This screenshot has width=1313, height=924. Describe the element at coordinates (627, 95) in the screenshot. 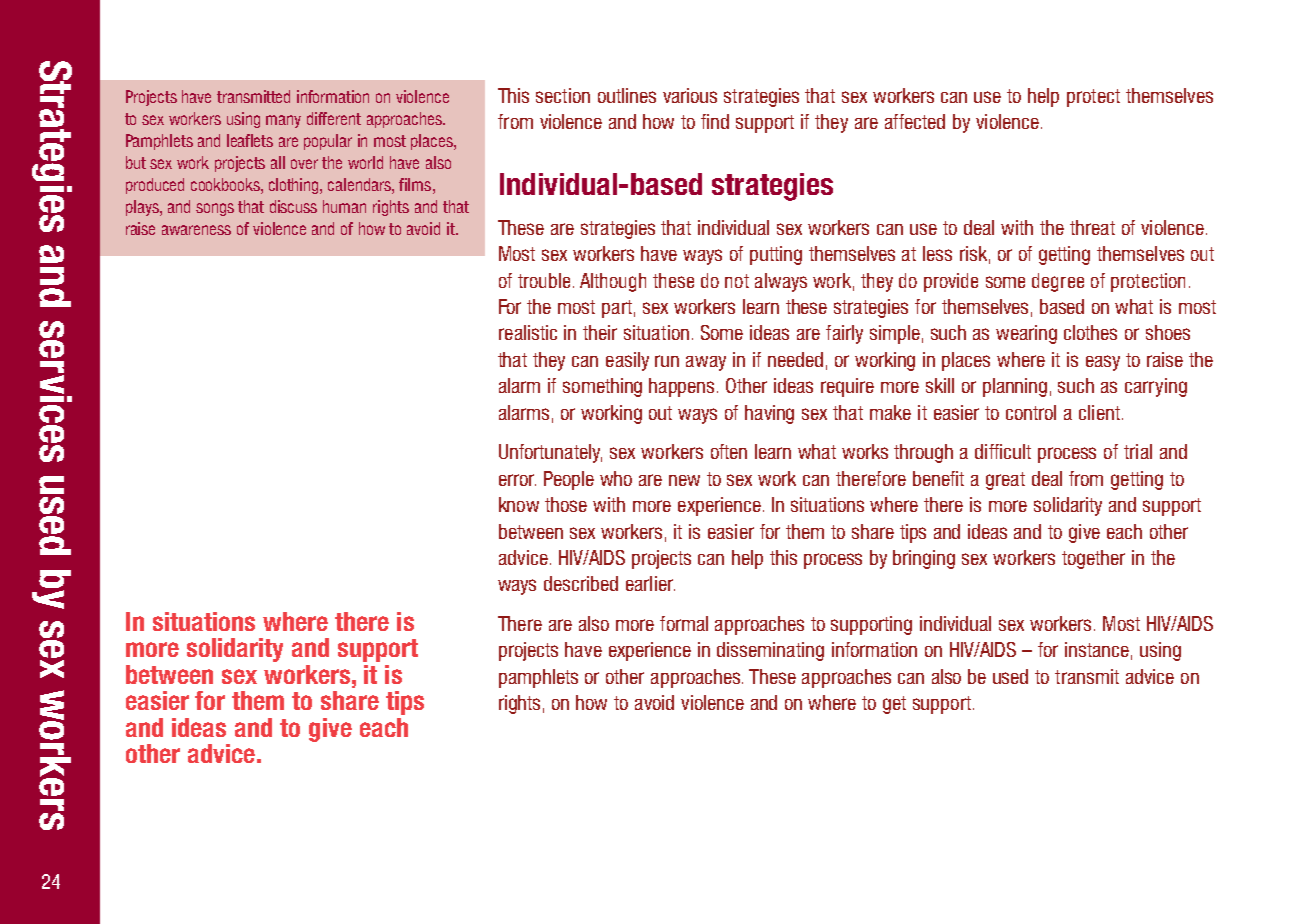

I see `outlines` at that location.
